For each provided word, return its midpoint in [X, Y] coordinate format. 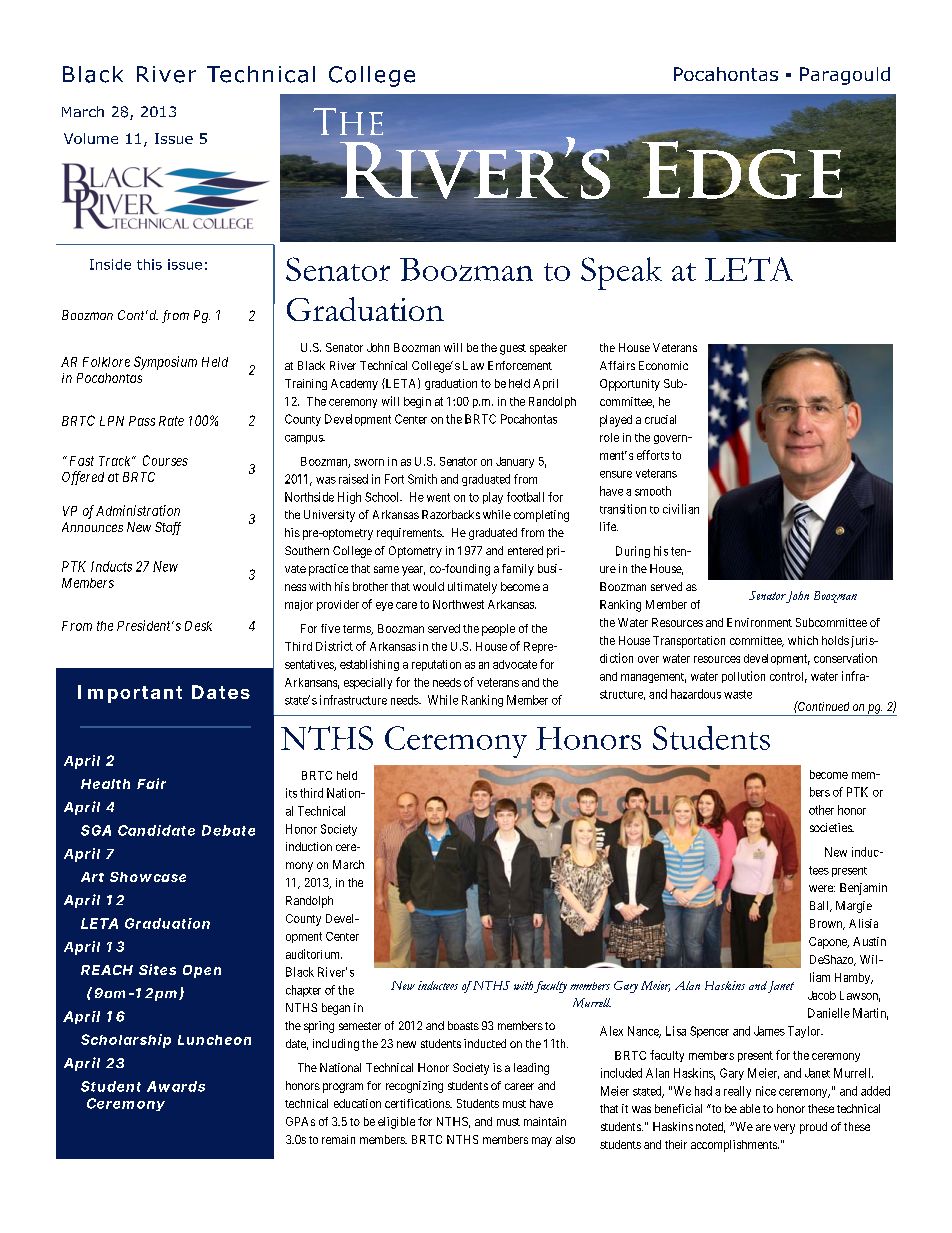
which [803, 640]
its [291, 793]
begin [417, 402]
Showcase [148, 877]
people [498, 630]
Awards [176, 1086]
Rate [171, 421]
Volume [91, 138]
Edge [741, 169]
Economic [663, 365]
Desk [198, 626]
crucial [660, 419]
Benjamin [863, 889]
